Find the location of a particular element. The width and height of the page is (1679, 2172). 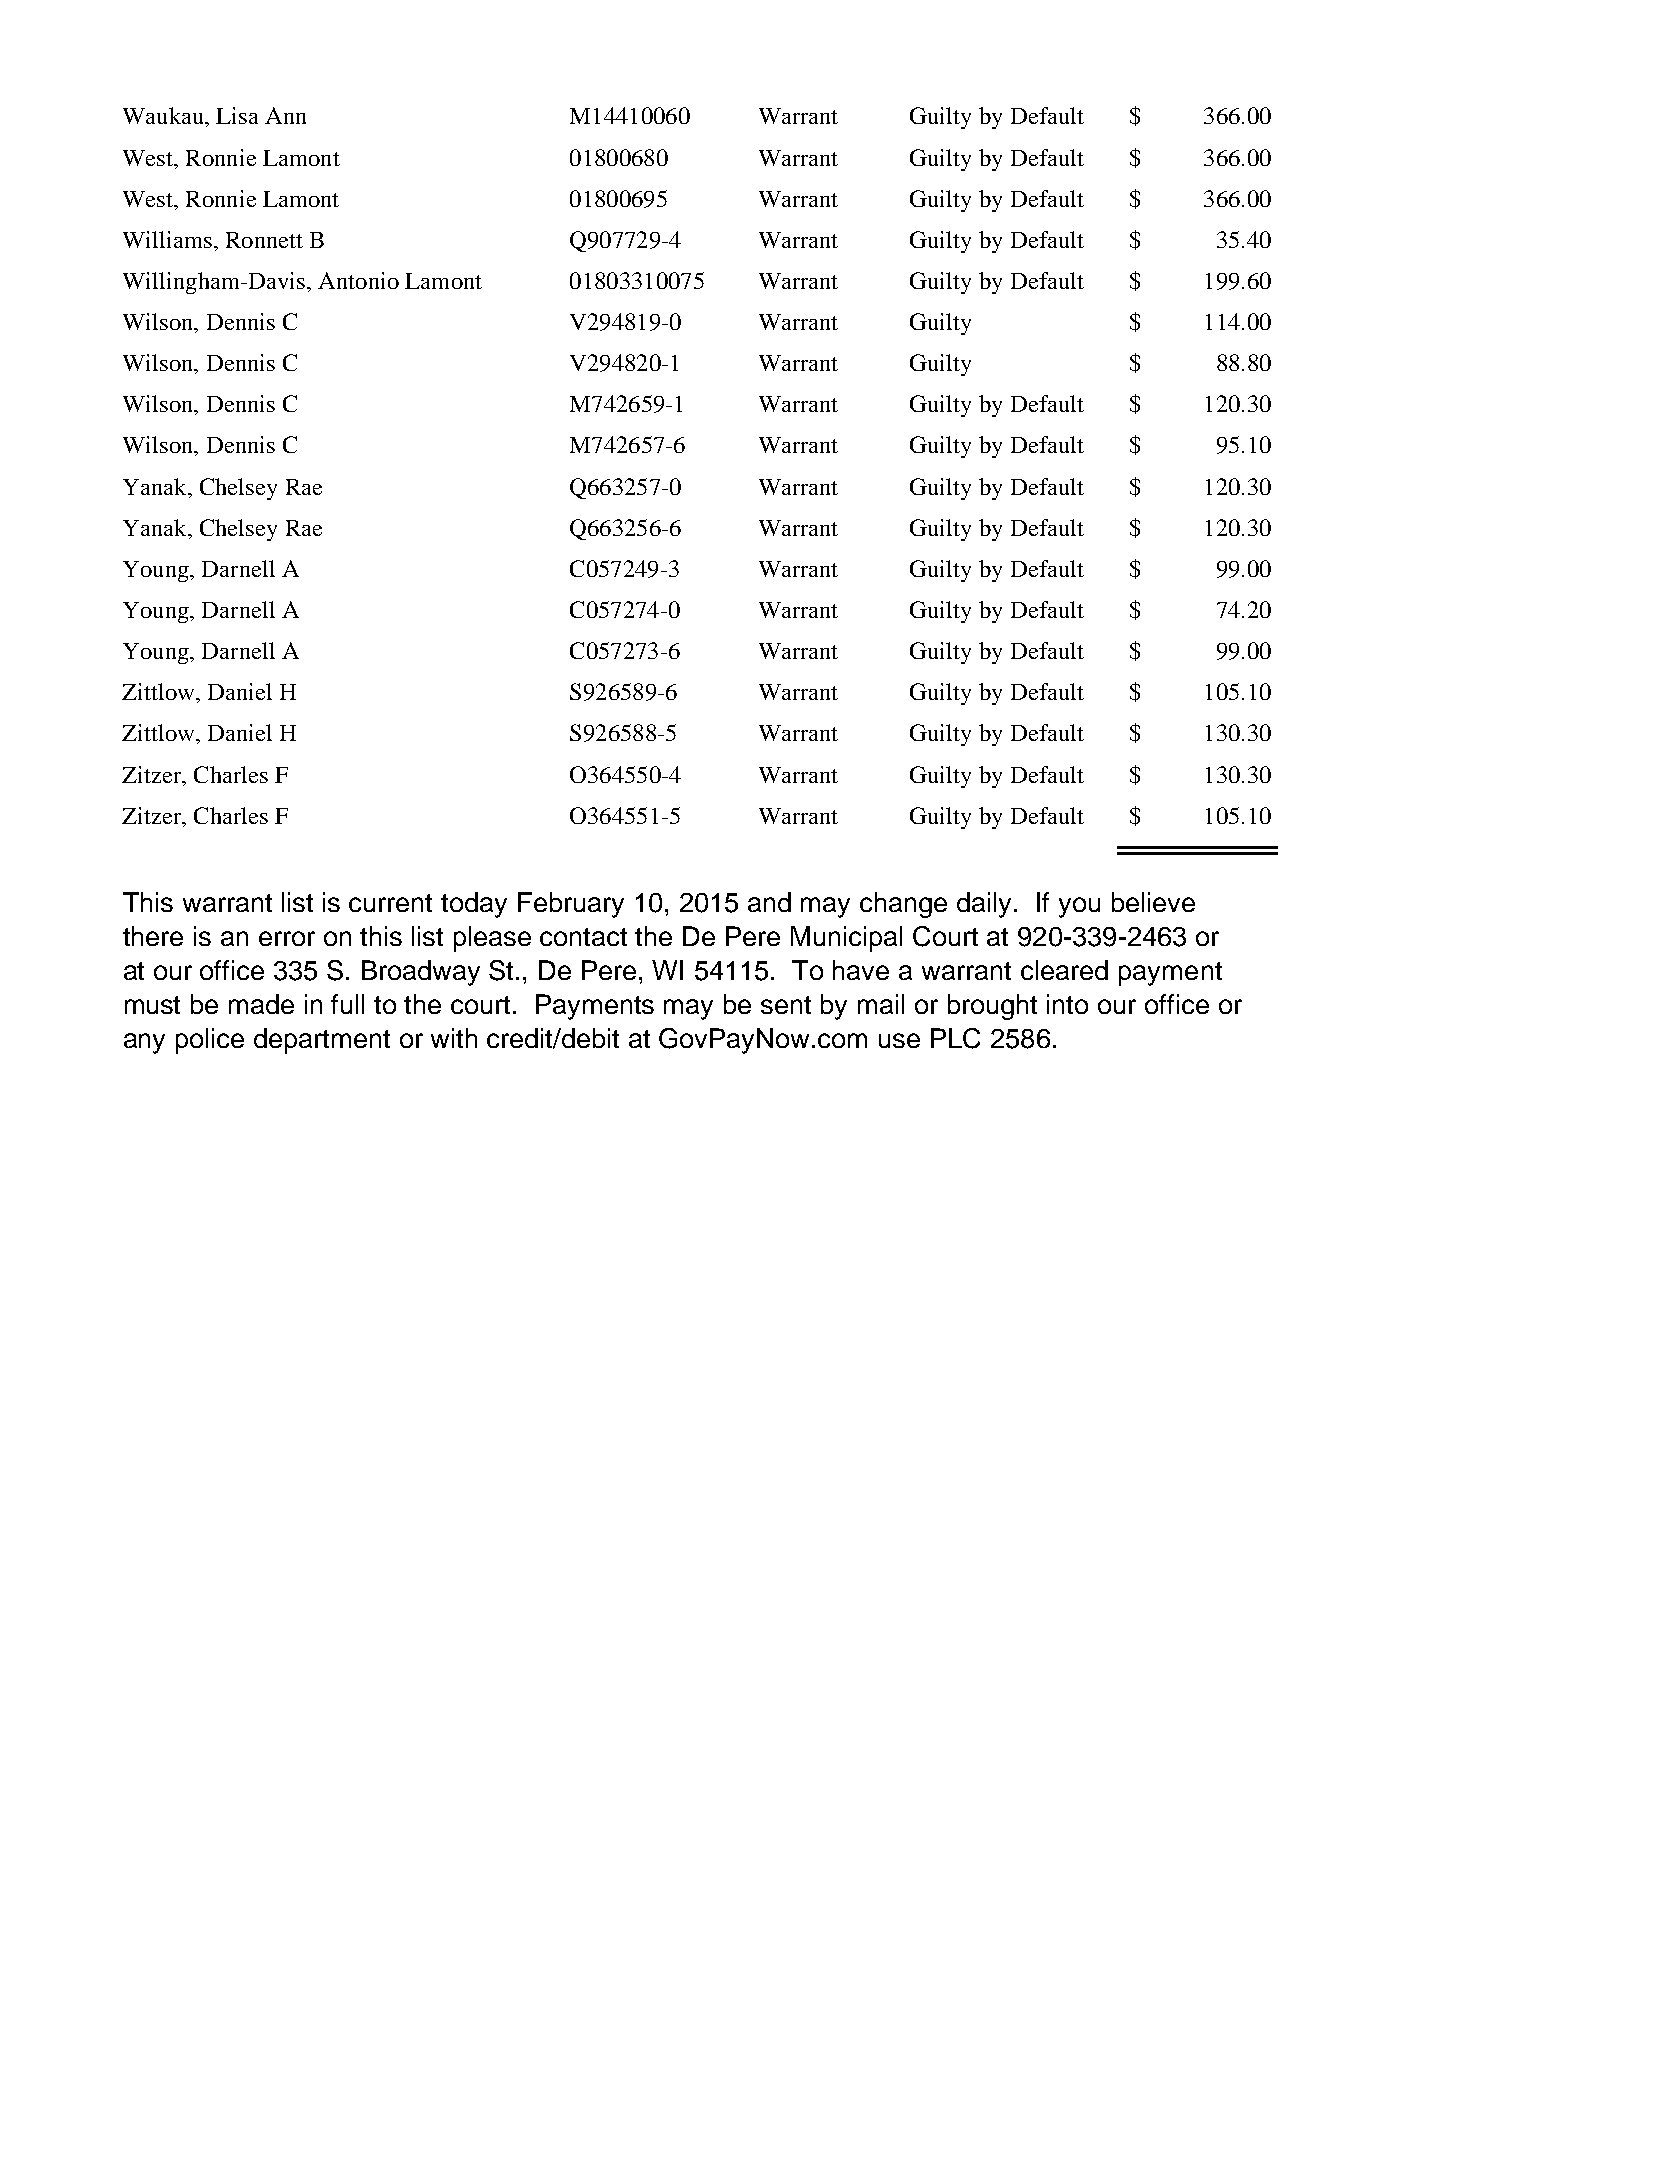

Williams is located at coordinates (167, 239).
